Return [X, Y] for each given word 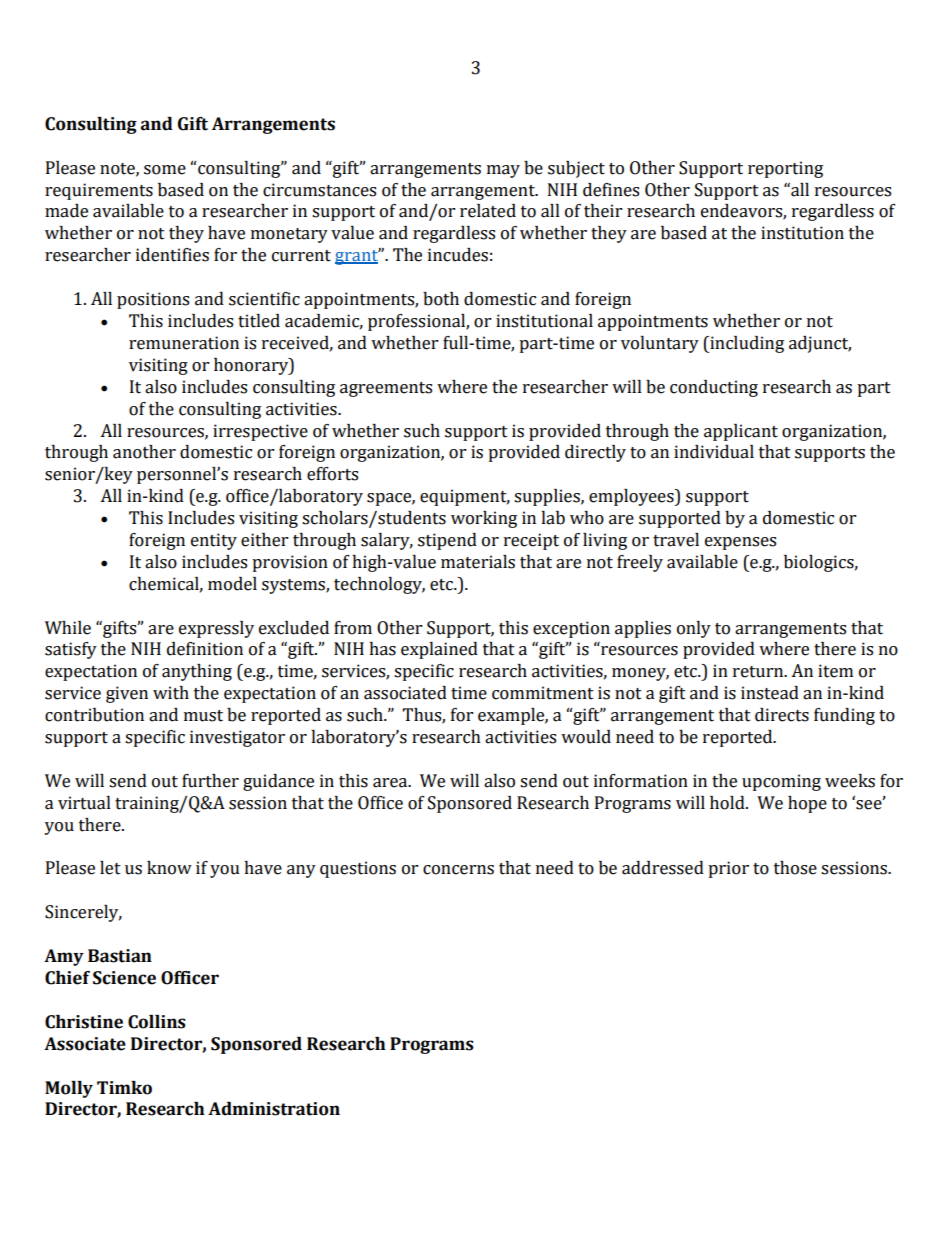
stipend [447, 541]
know [169, 868]
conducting [714, 388]
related [488, 211]
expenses [740, 543]
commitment [543, 693]
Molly [69, 1089]
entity [214, 541]
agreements [386, 389]
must [203, 716]
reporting [785, 169]
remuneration [184, 343]
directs [782, 715]
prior [728, 869]
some [165, 170]
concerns [458, 870]
